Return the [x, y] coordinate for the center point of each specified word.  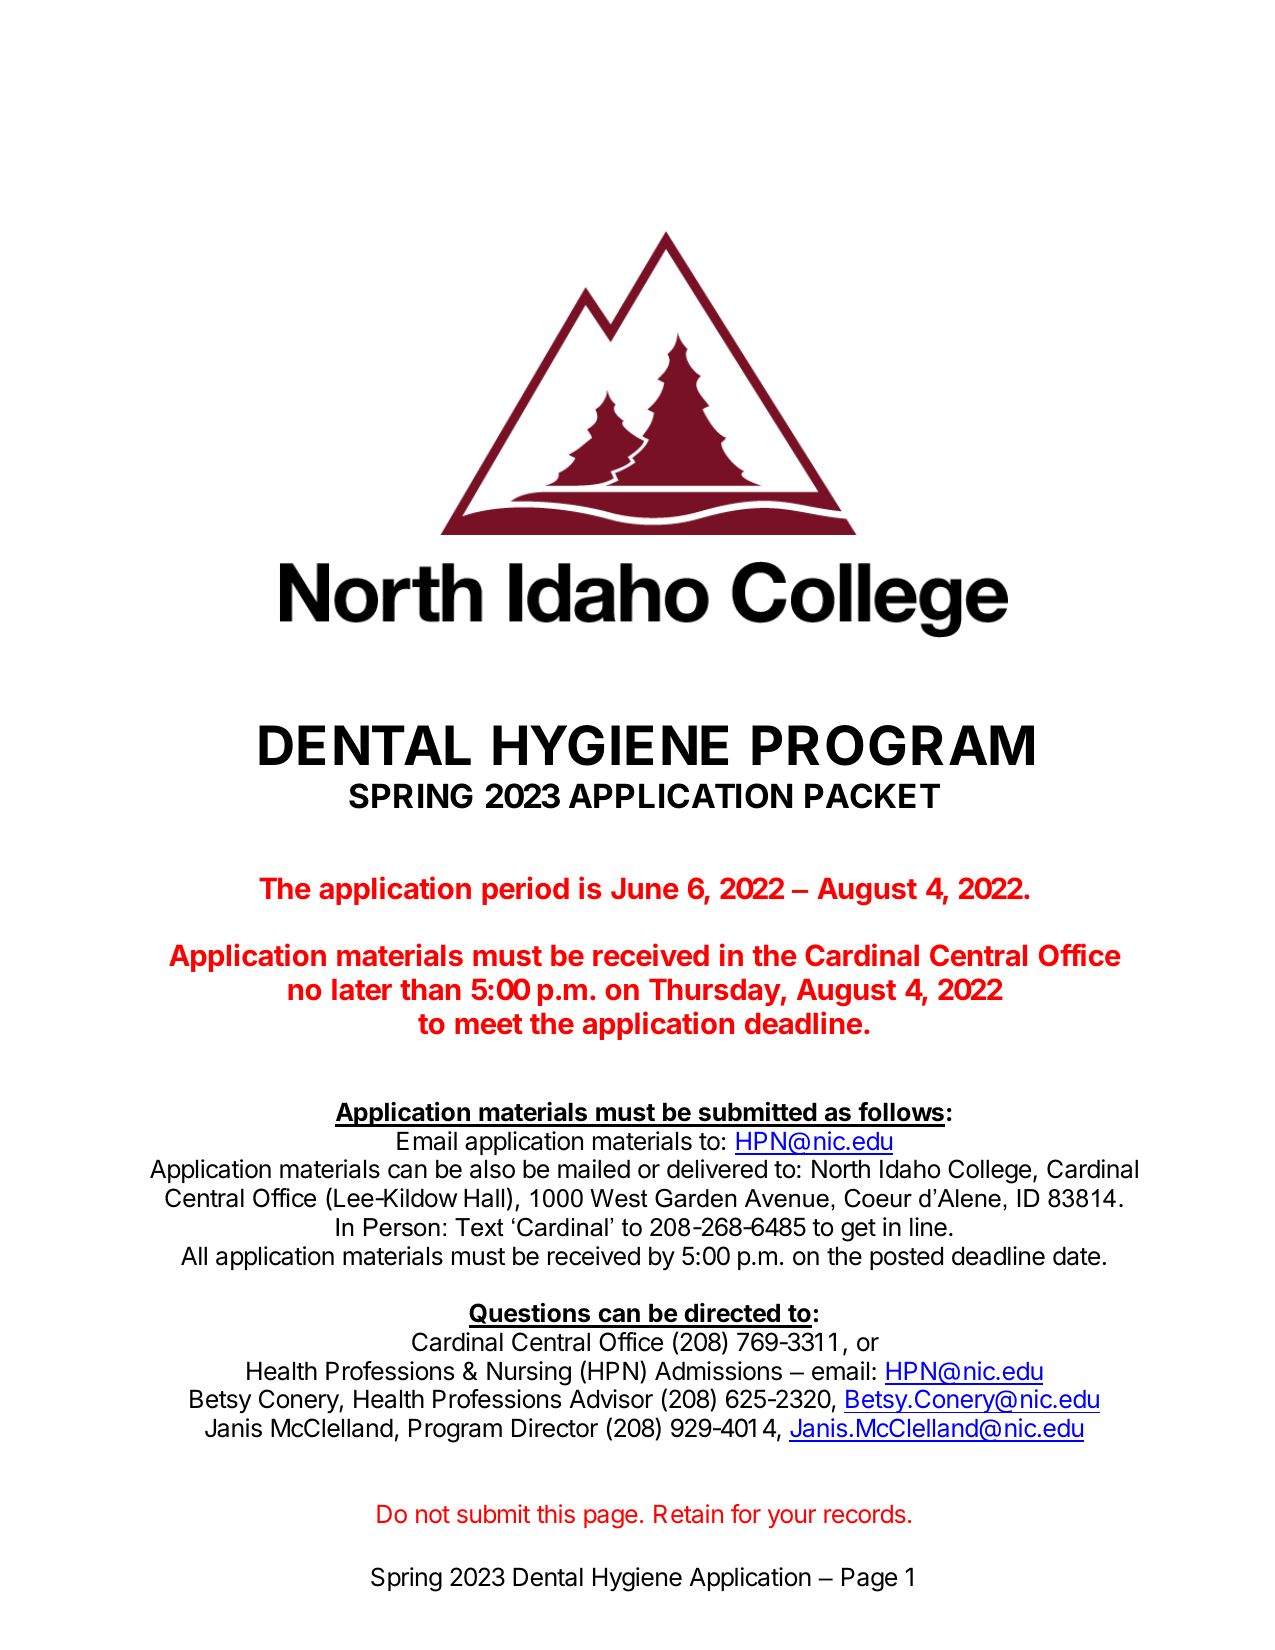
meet [489, 1024]
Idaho [910, 1169]
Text [479, 1227]
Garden [695, 1198]
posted [906, 1258]
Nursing [529, 1373]
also [492, 1169]
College [989, 1171]
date [1076, 1256]
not [433, 1514]
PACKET [872, 796]
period [525, 890]
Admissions [718, 1371]
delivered [717, 1169]
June [645, 888]
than [430, 989]
